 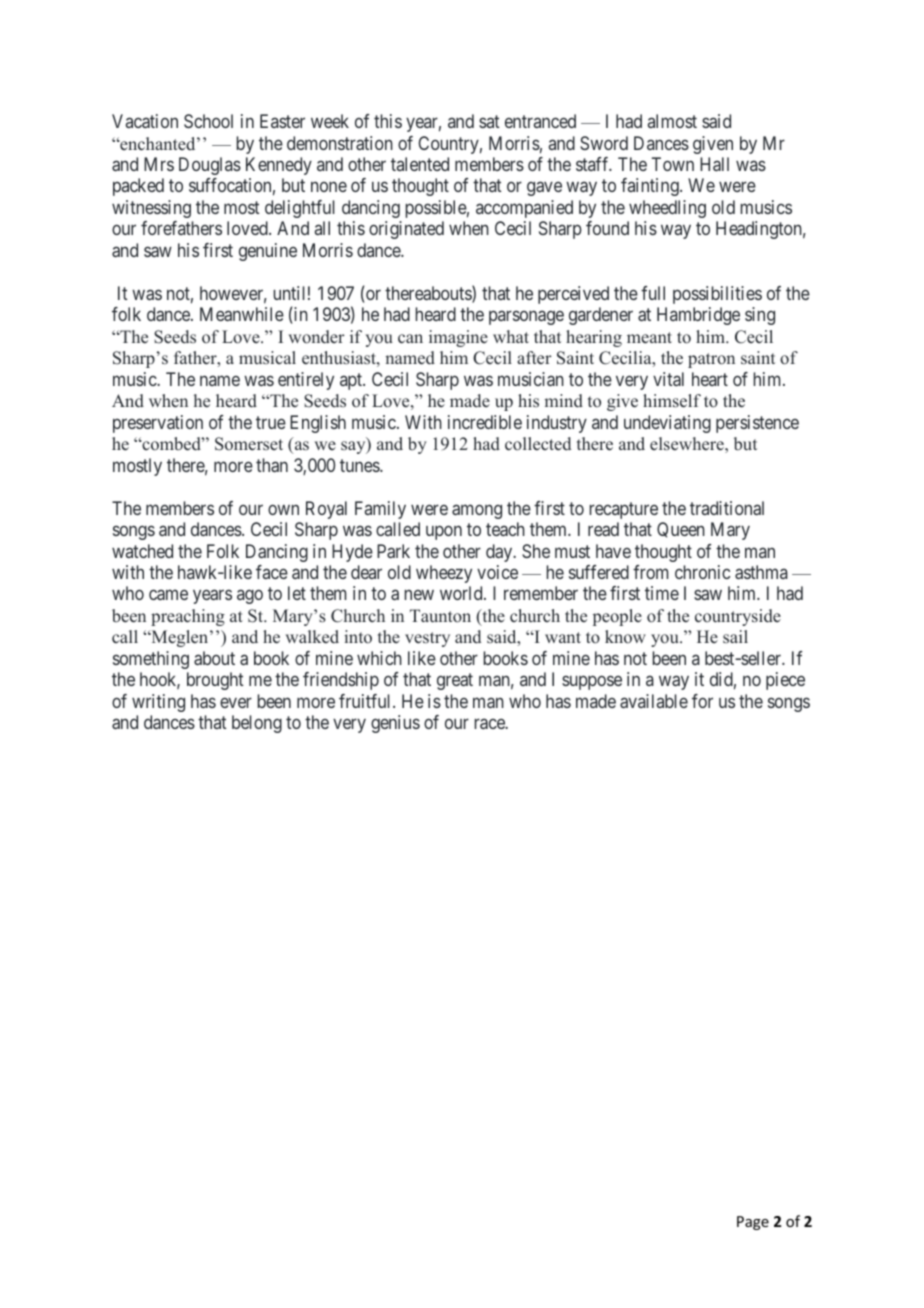 What do you see at coordinates (735, 637) in the screenshot?
I see `sail` at bounding box center [735, 637].
